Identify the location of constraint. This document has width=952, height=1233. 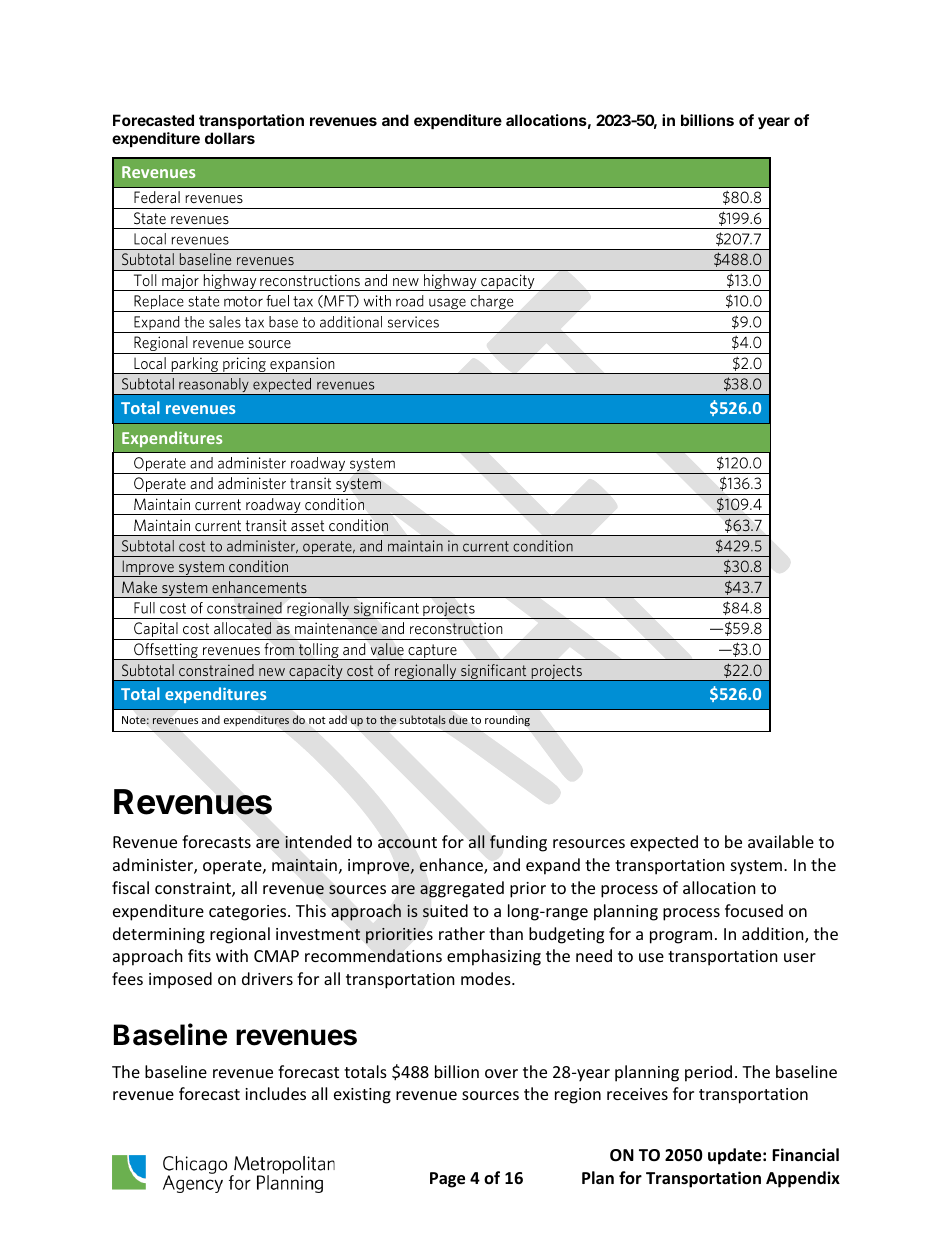
(194, 889).
